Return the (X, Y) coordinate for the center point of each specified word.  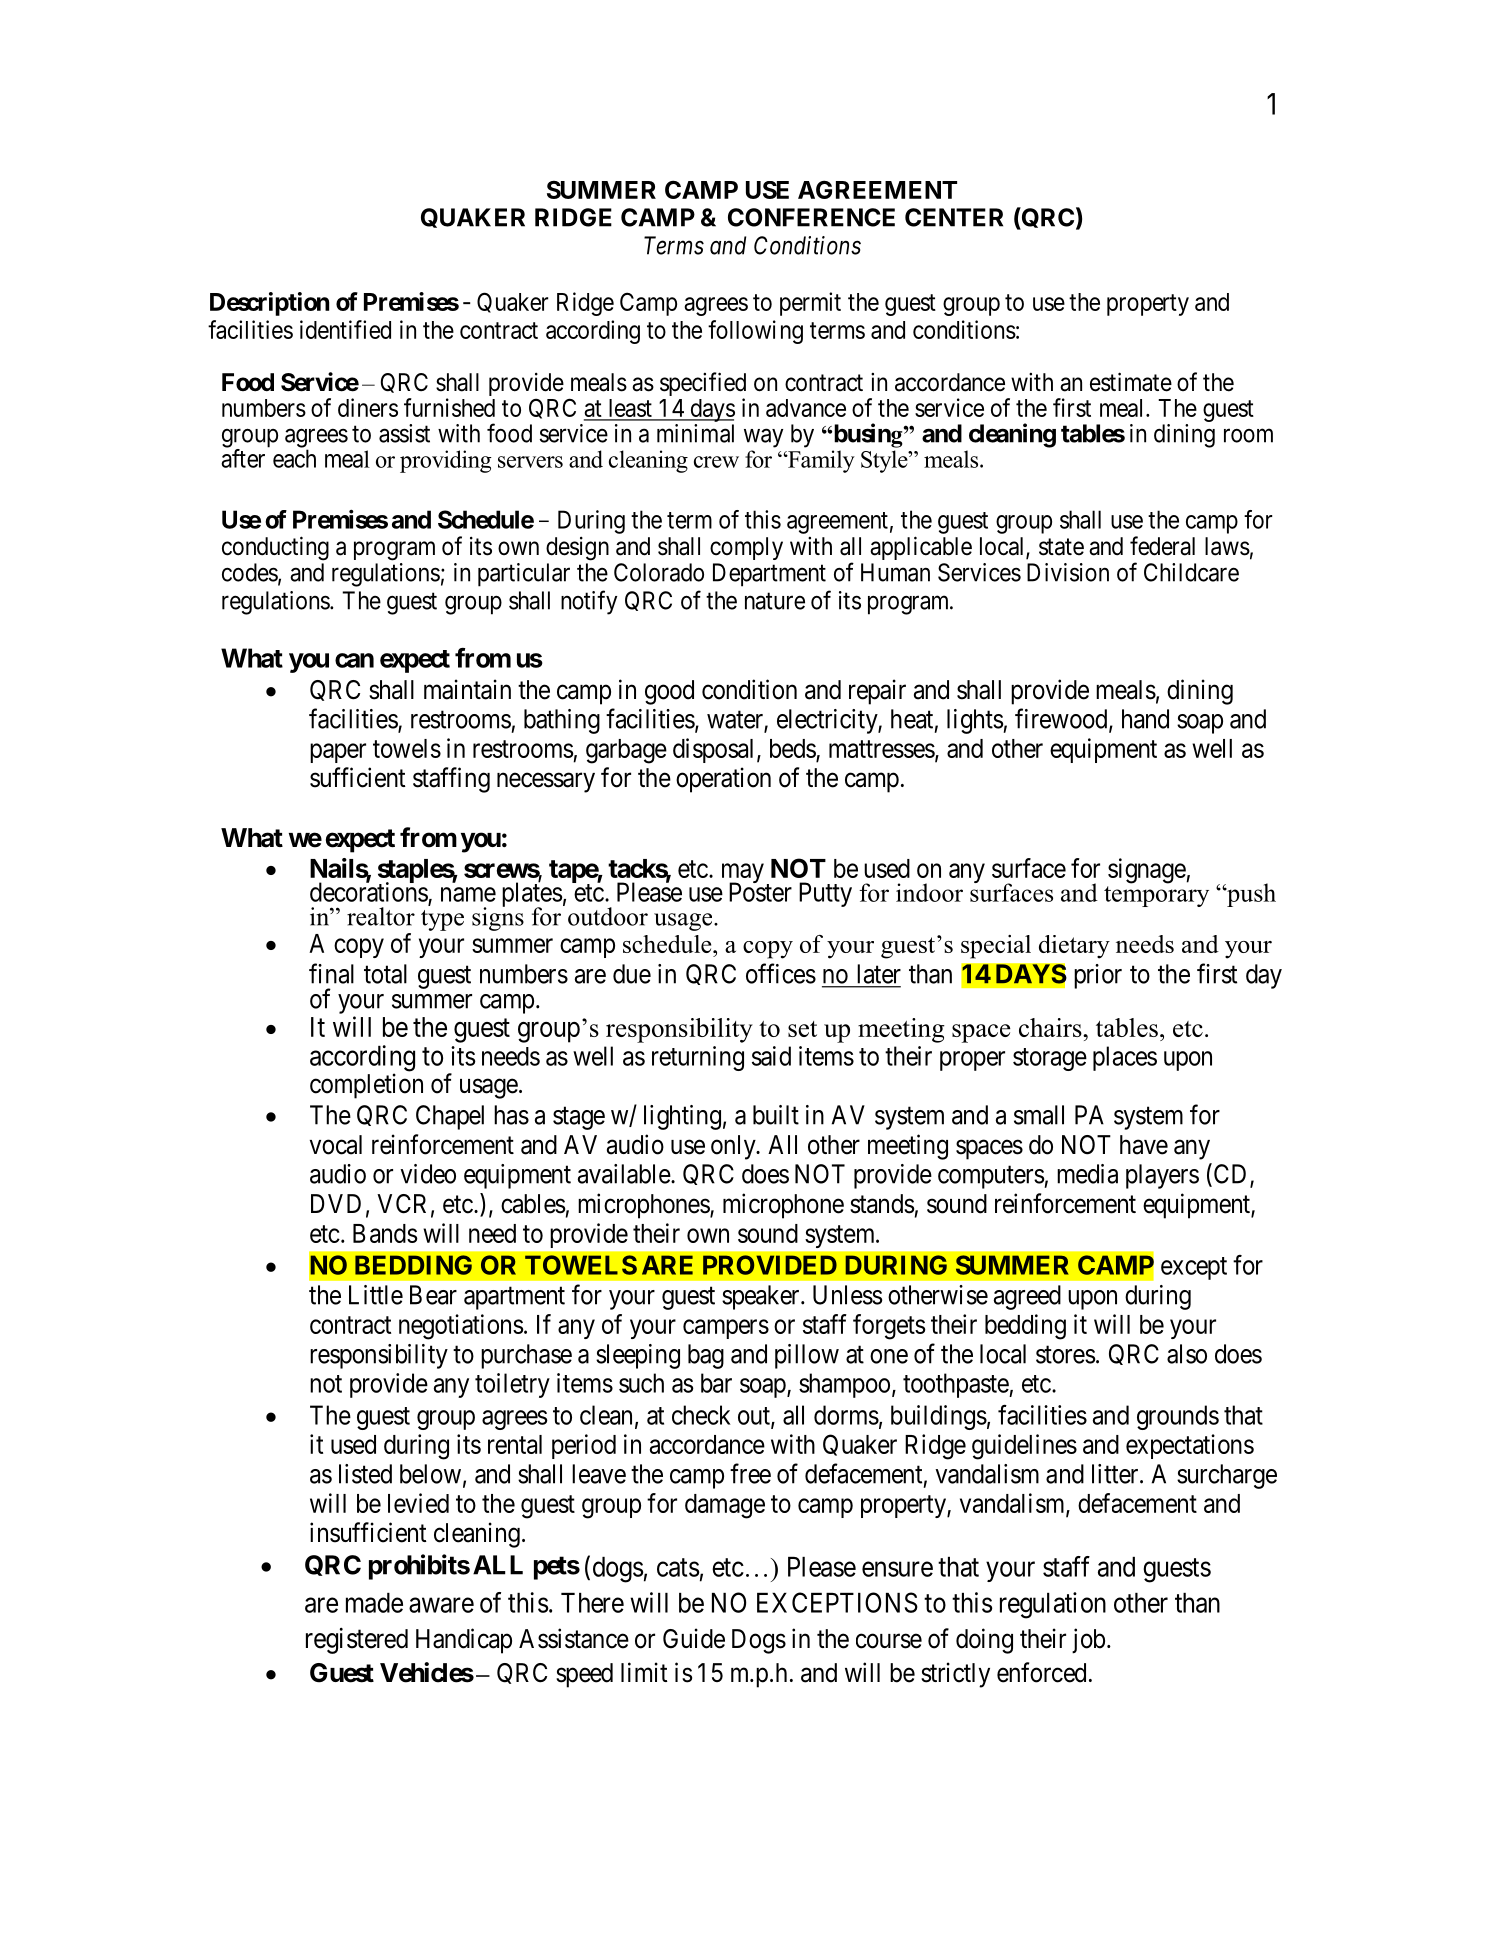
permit (810, 304)
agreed (1027, 1297)
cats (678, 1567)
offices (781, 973)
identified (345, 329)
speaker (762, 1297)
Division (1068, 572)
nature (775, 601)
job (1088, 1641)
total (385, 974)
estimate (1131, 382)
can (354, 660)
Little (376, 1295)
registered (357, 1641)
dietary (1074, 947)
